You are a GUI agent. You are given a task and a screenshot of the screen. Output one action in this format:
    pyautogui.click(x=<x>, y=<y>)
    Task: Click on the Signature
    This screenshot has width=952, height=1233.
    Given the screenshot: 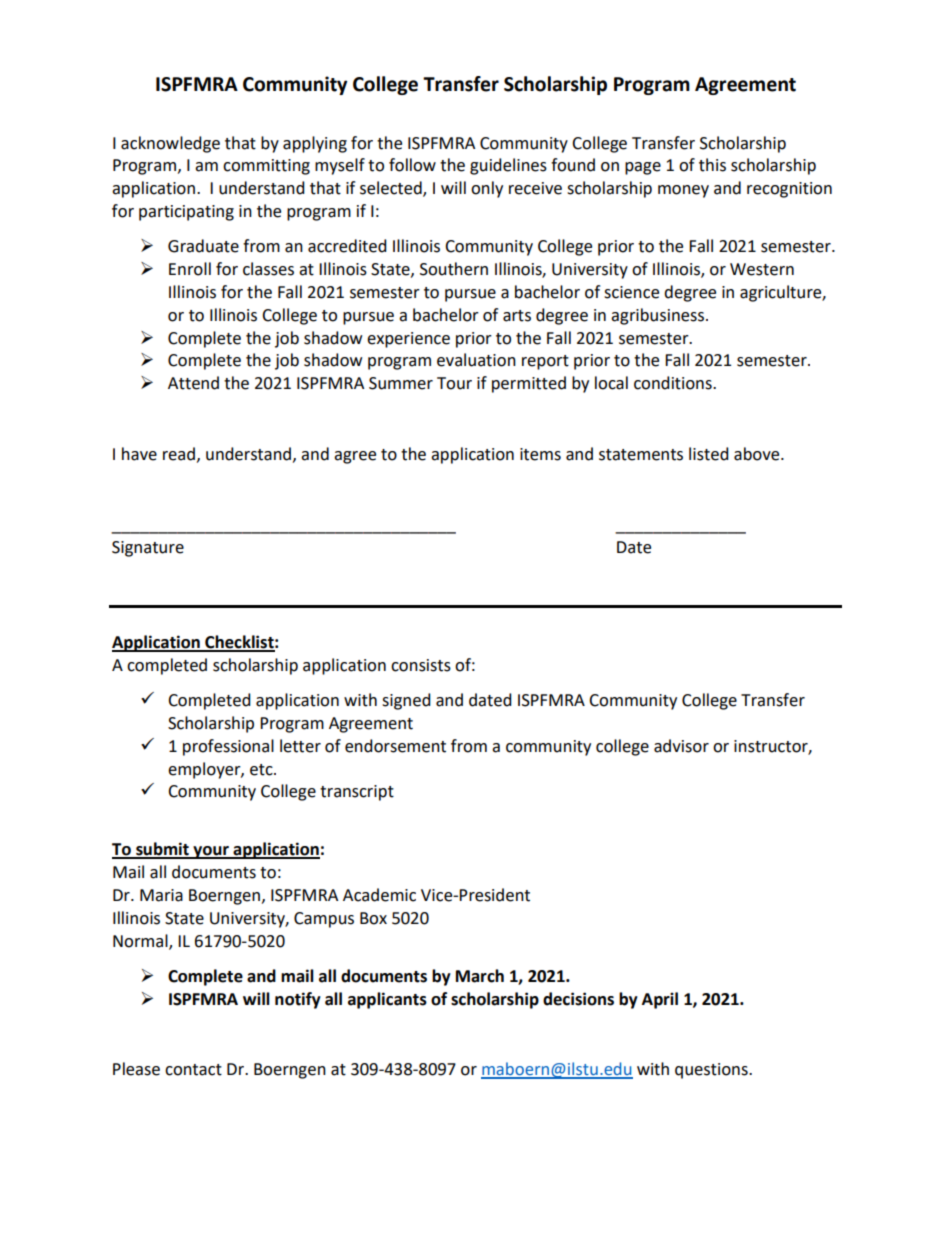 What is the action you would take?
    pyautogui.click(x=148, y=549)
